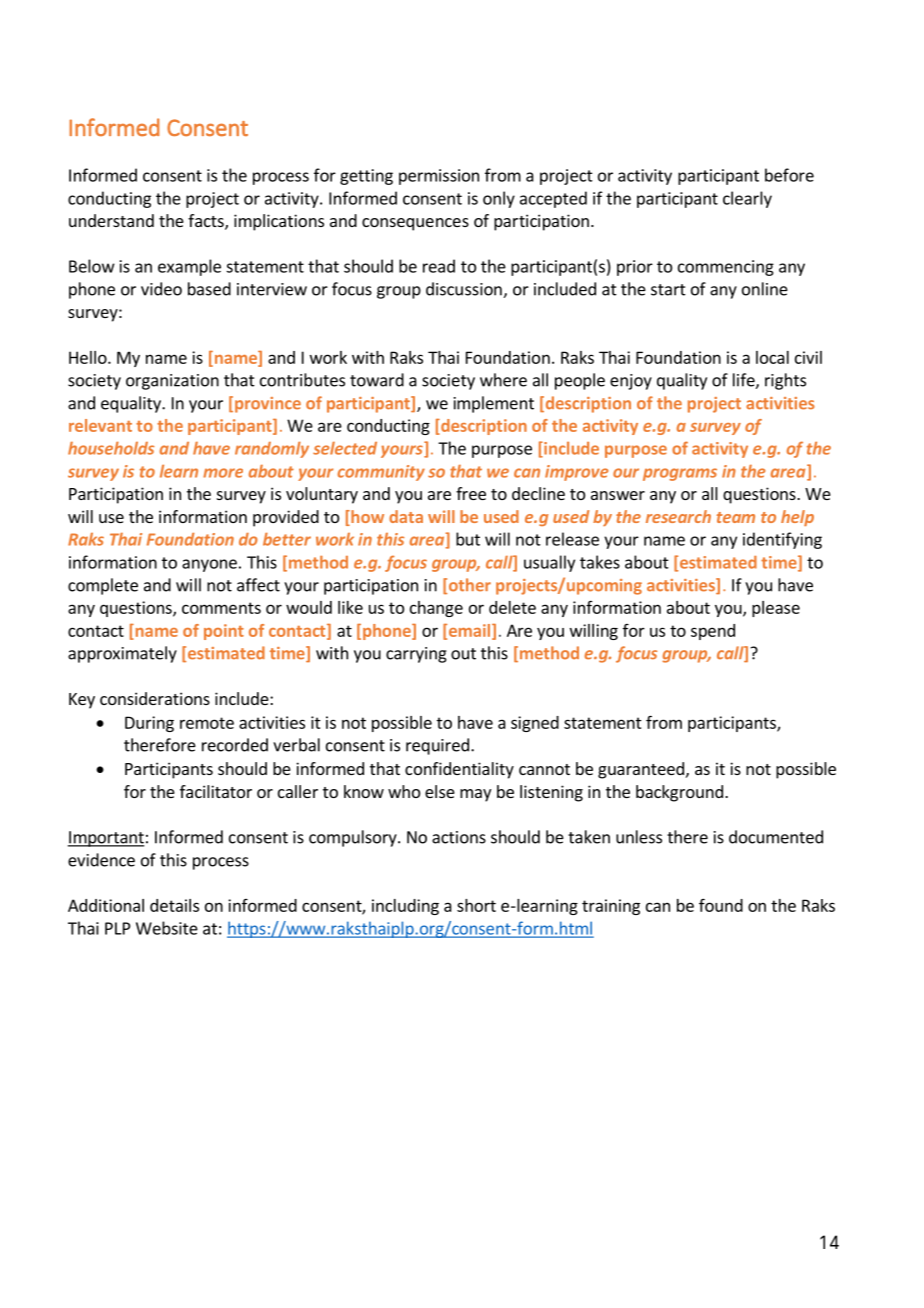 This page has width=924, height=1308. What do you see at coordinates (437, 746) in the page?
I see `required` at bounding box center [437, 746].
